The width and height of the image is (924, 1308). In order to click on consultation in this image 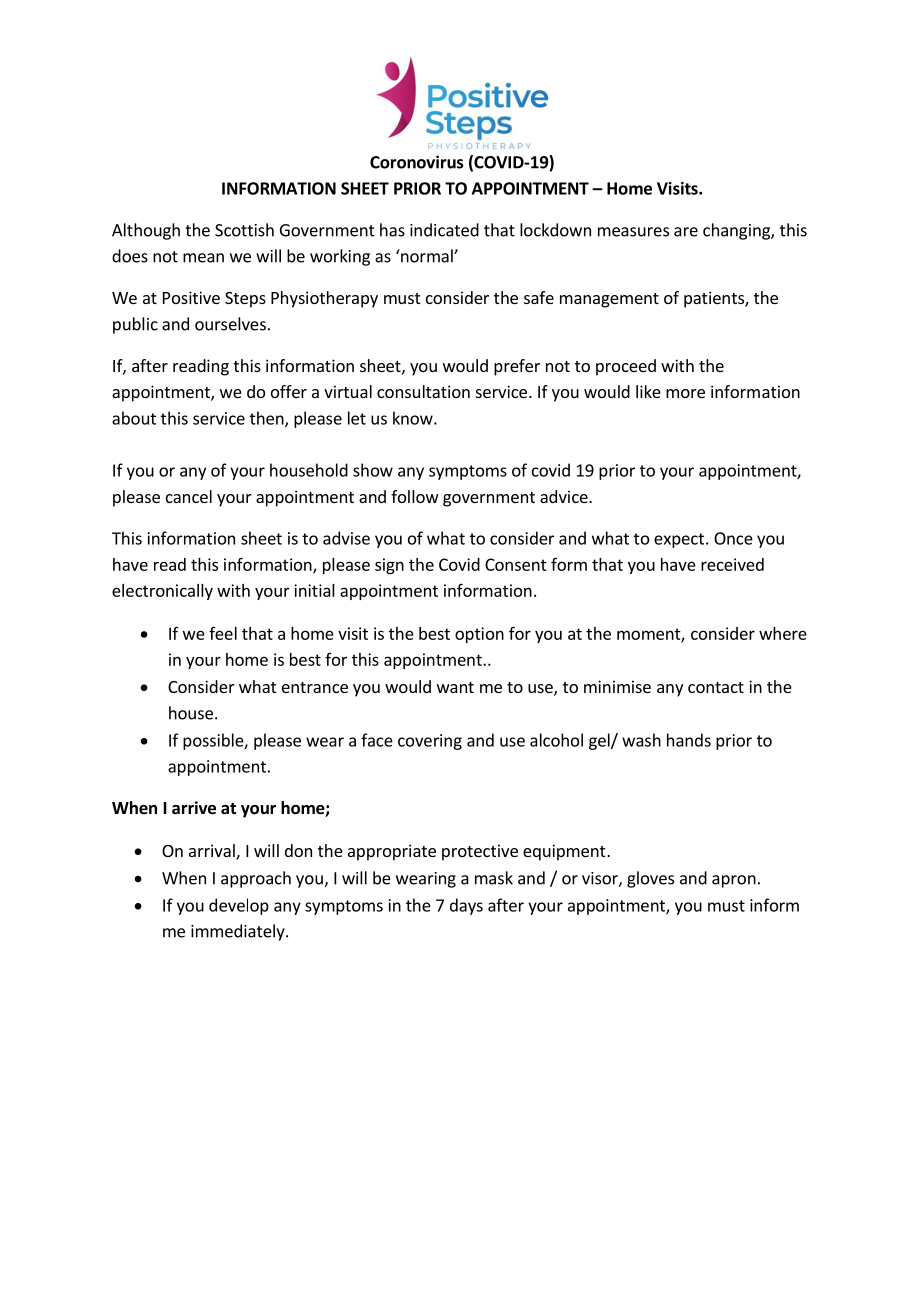, I will do `click(423, 391)`.
